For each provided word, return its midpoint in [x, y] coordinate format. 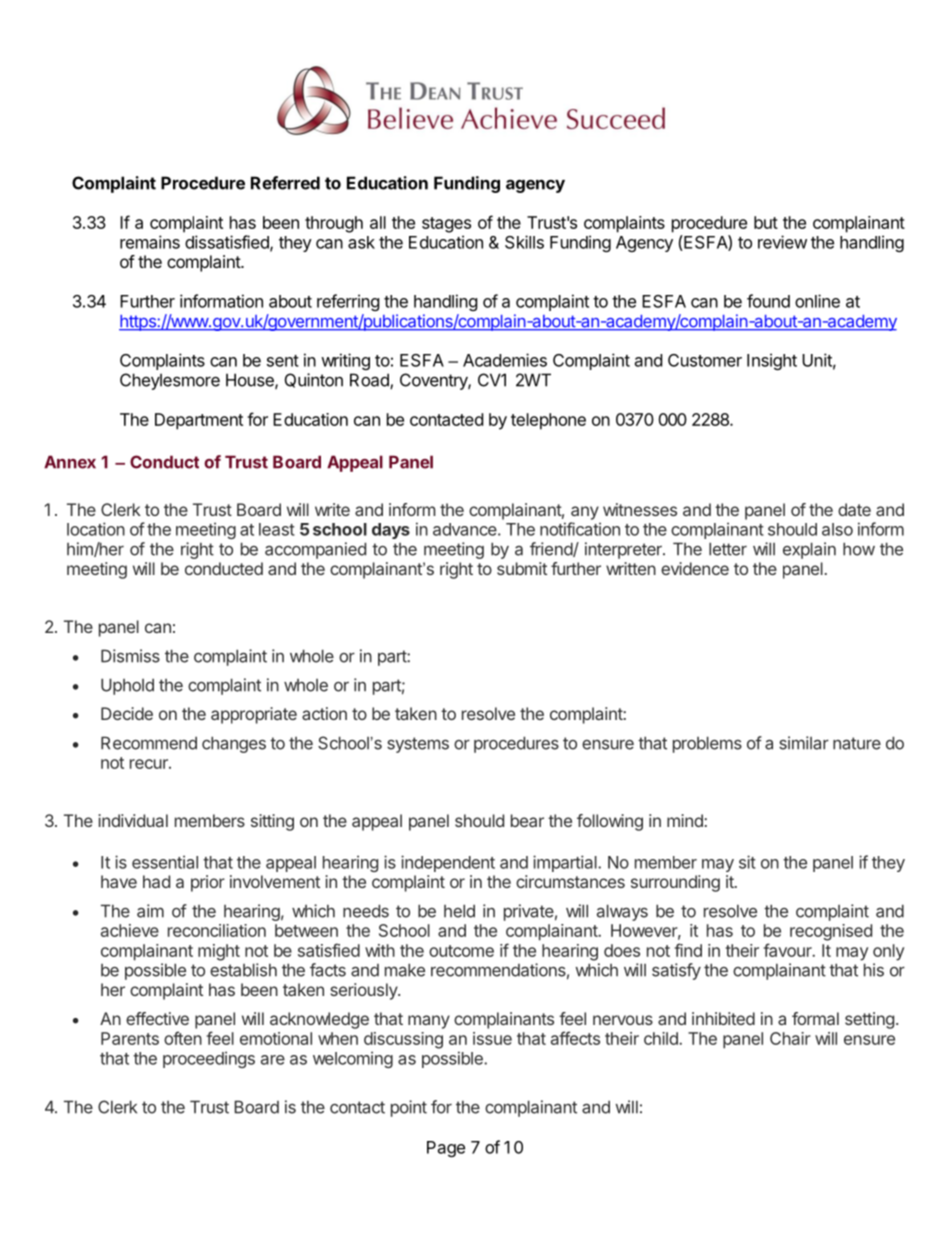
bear [527, 820]
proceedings [209, 1059]
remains [150, 242]
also [837, 529]
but [766, 222]
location [96, 529]
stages [446, 225]
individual [133, 820]
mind [686, 820]
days [391, 531]
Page [446, 1149]
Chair [790, 1038]
